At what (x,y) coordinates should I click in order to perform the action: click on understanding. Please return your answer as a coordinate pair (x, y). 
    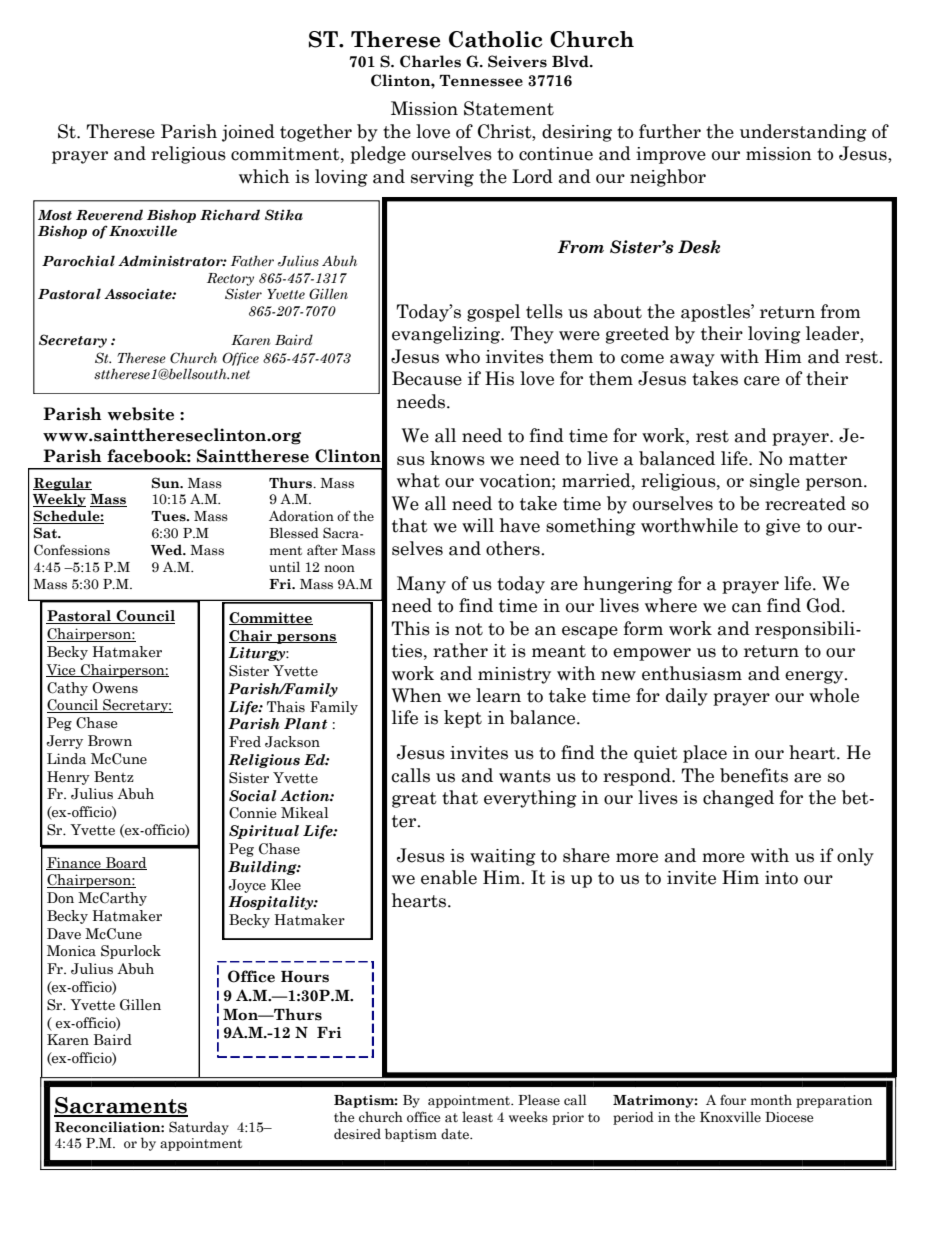
    Looking at the image, I should click on (803, 133).
